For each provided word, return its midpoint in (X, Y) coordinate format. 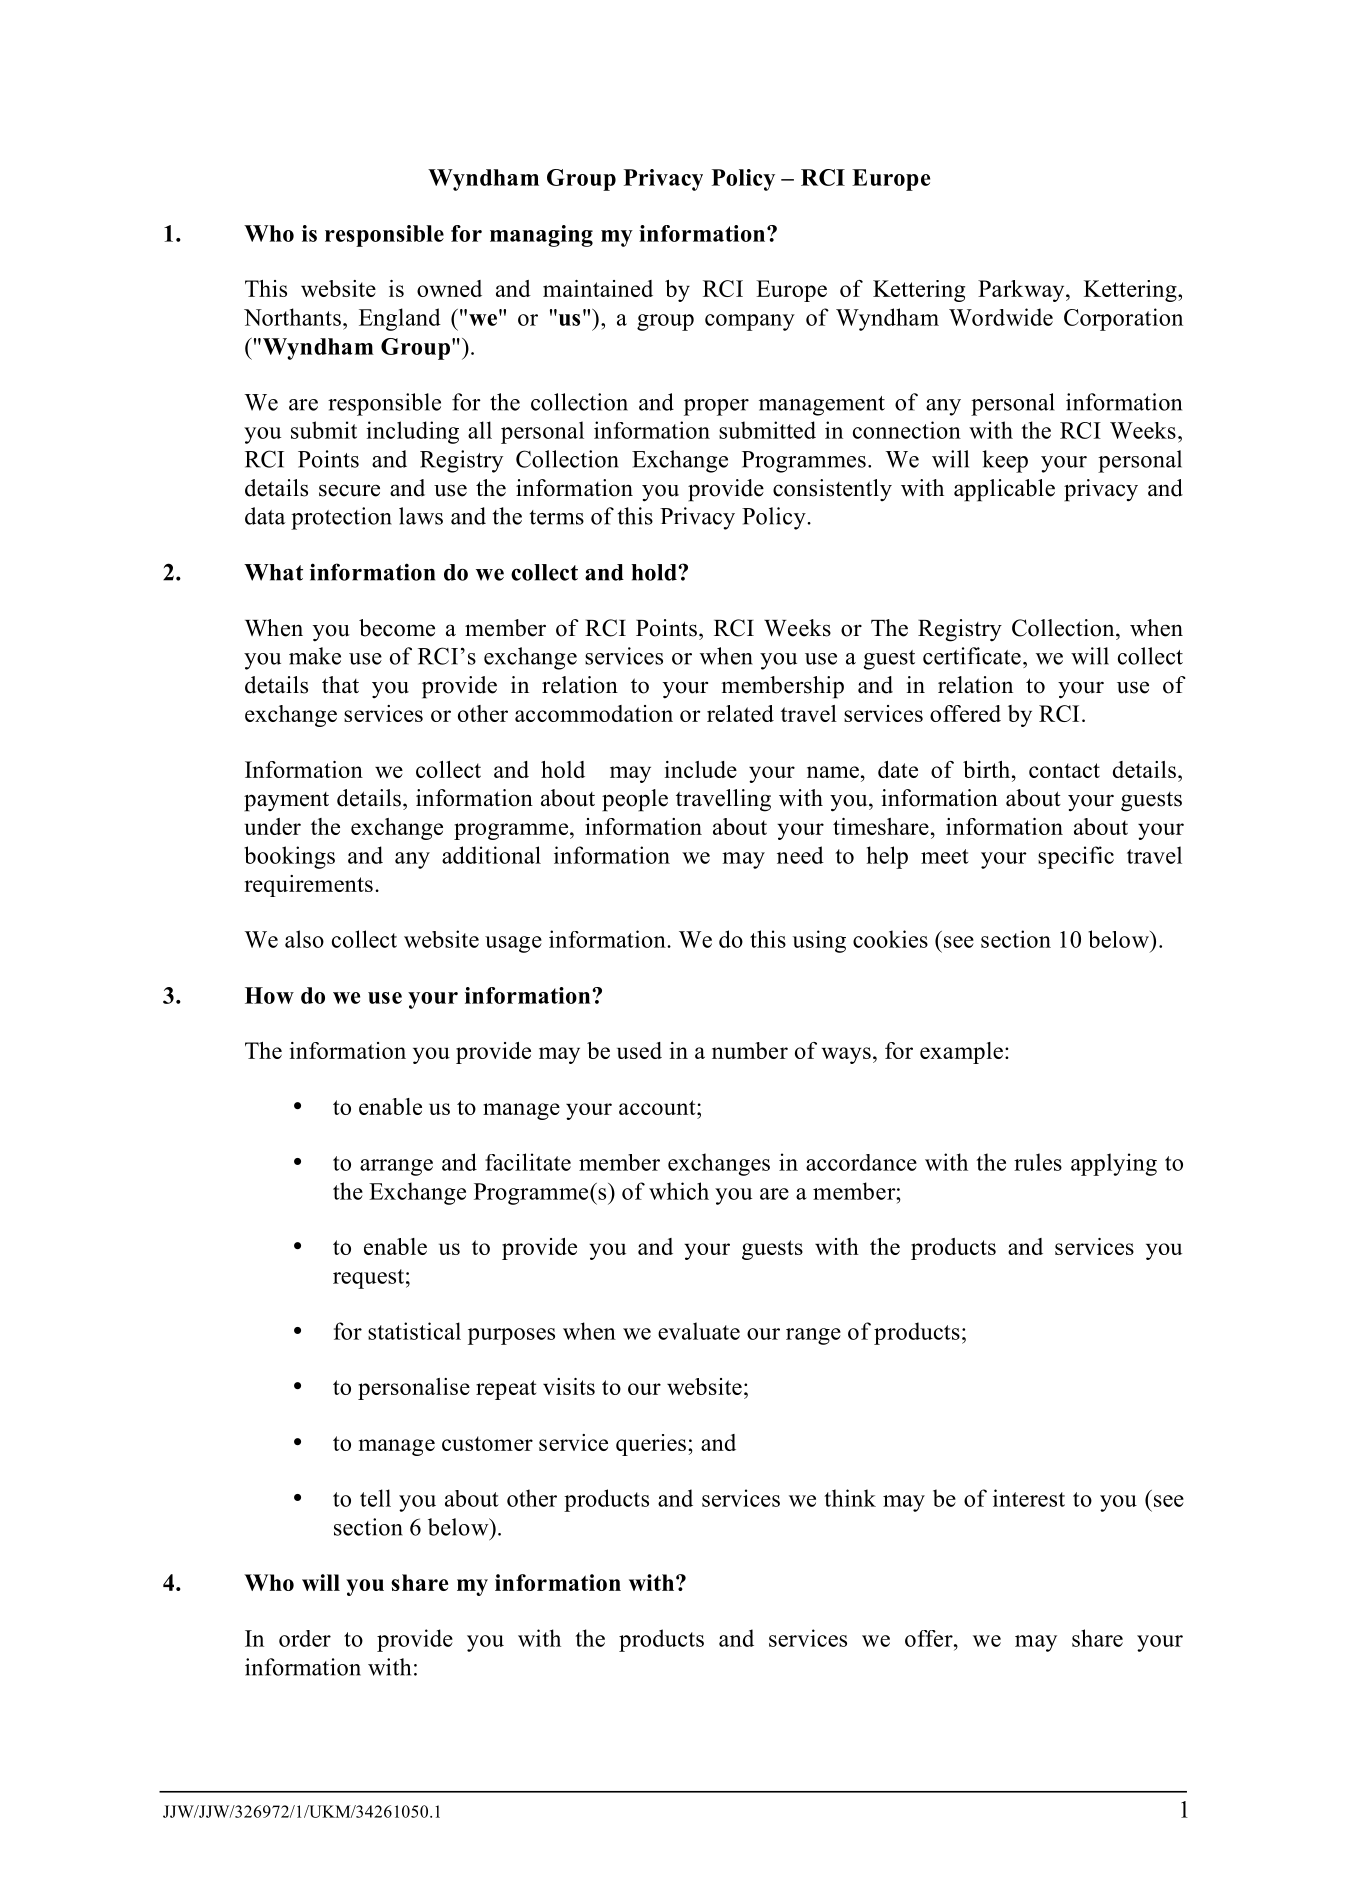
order (305, 1638)
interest (1029, 1498)
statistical (414, 1331)
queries (651, 1445)
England (400, 319)
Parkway (1022, 291)
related (740, 713)
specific (1076, 857)
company (750, 322)
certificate (972, 656)
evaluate (699, 1331)
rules (1038, 1162)
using (819, 941)
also (304, 939)
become (397, 628)
